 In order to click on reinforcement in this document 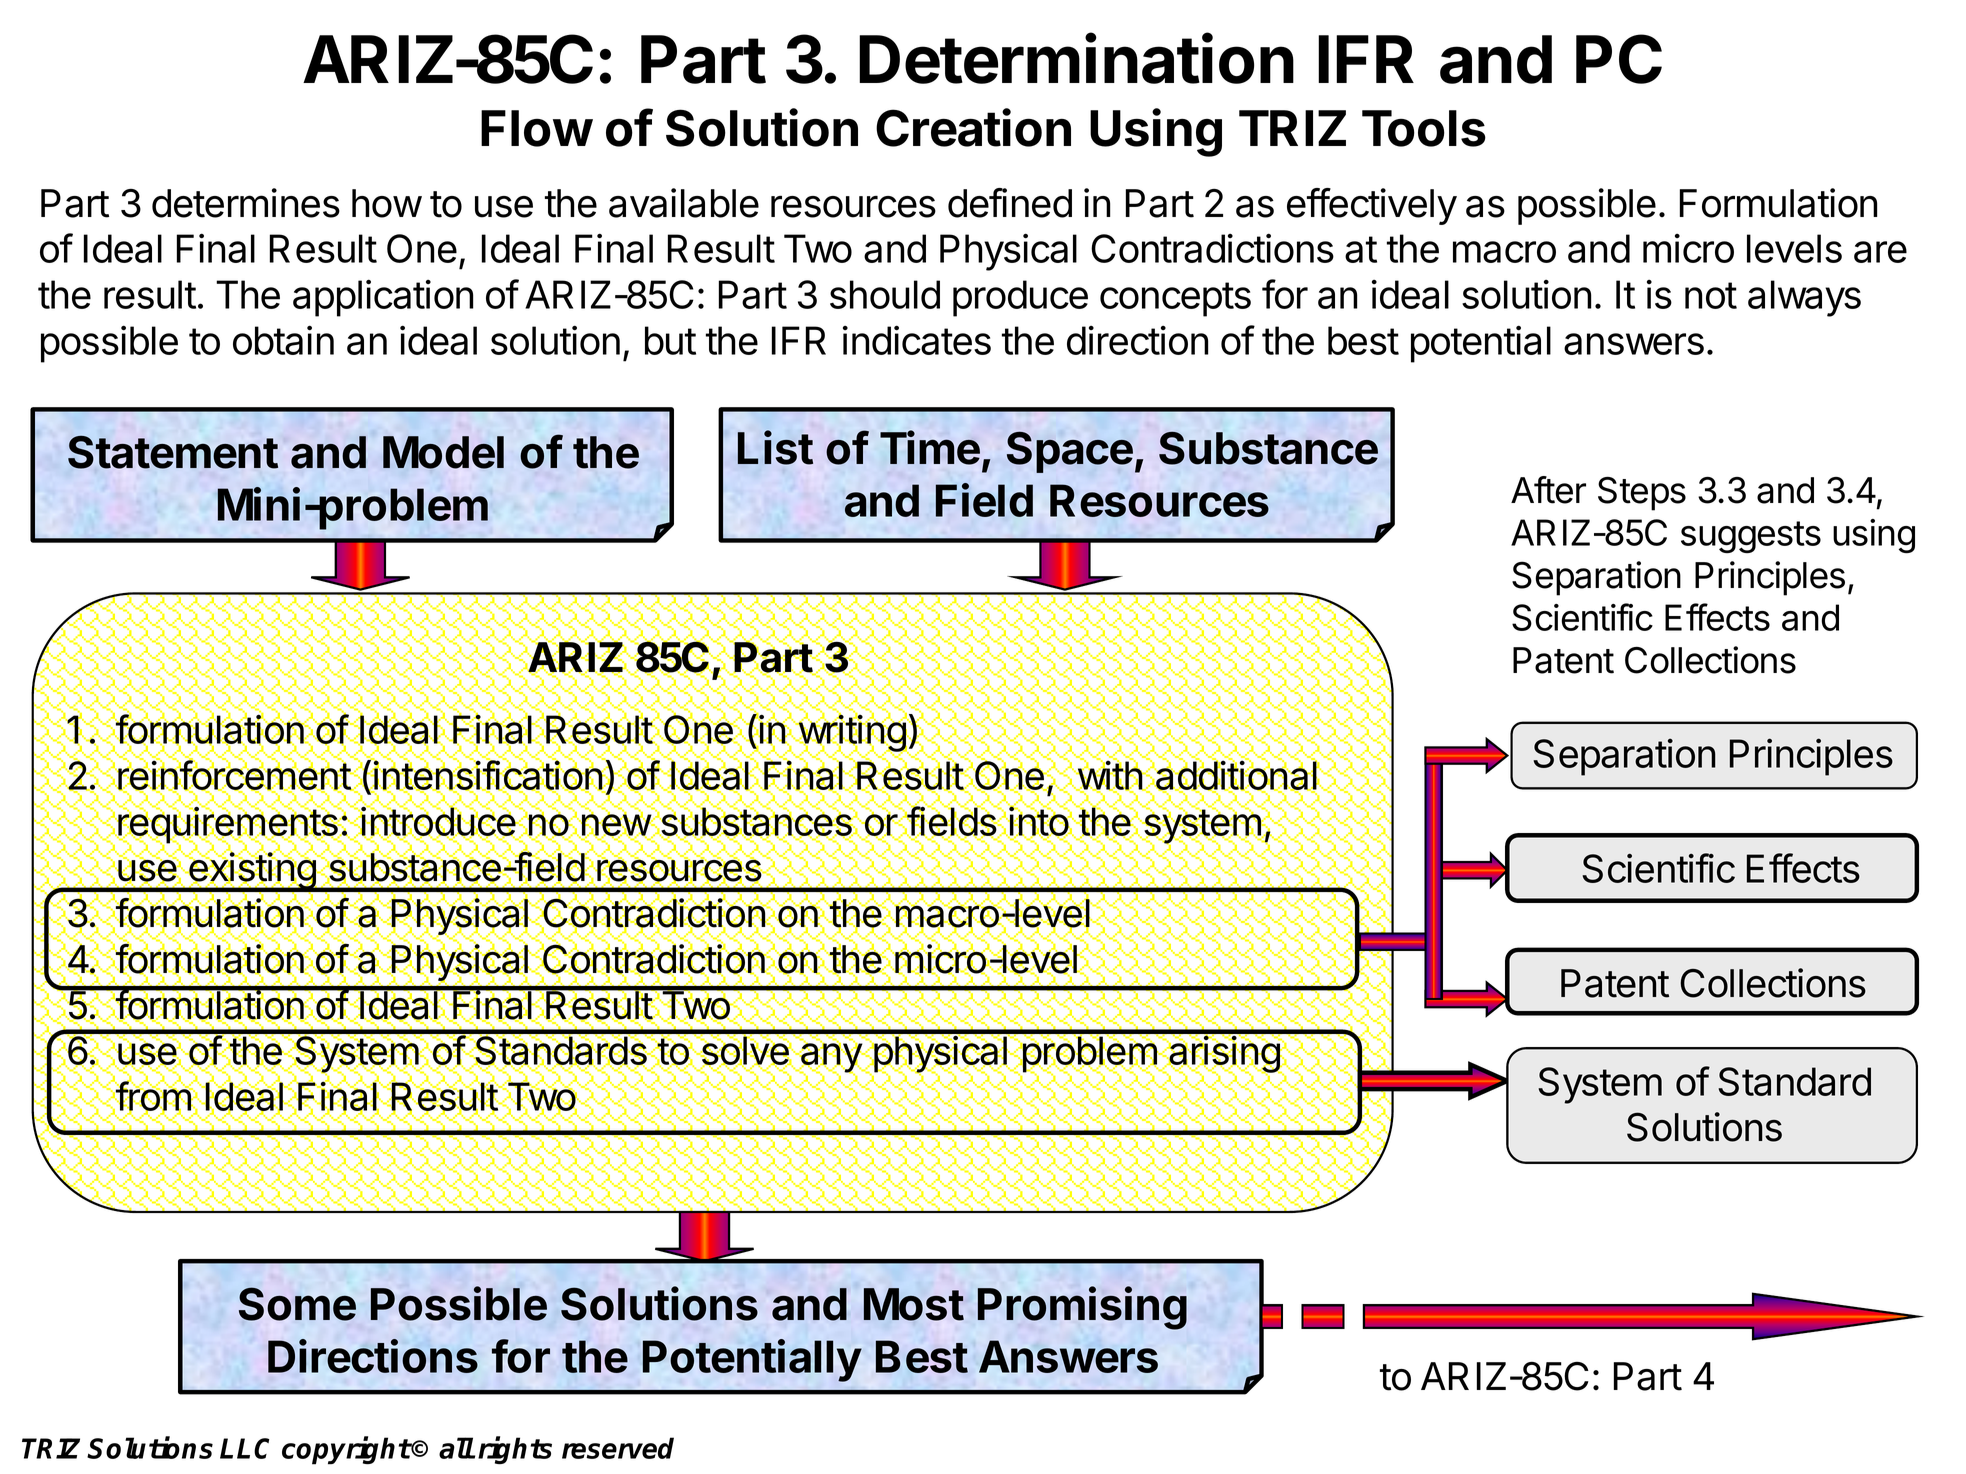, I will do `click(234, 776)`.
